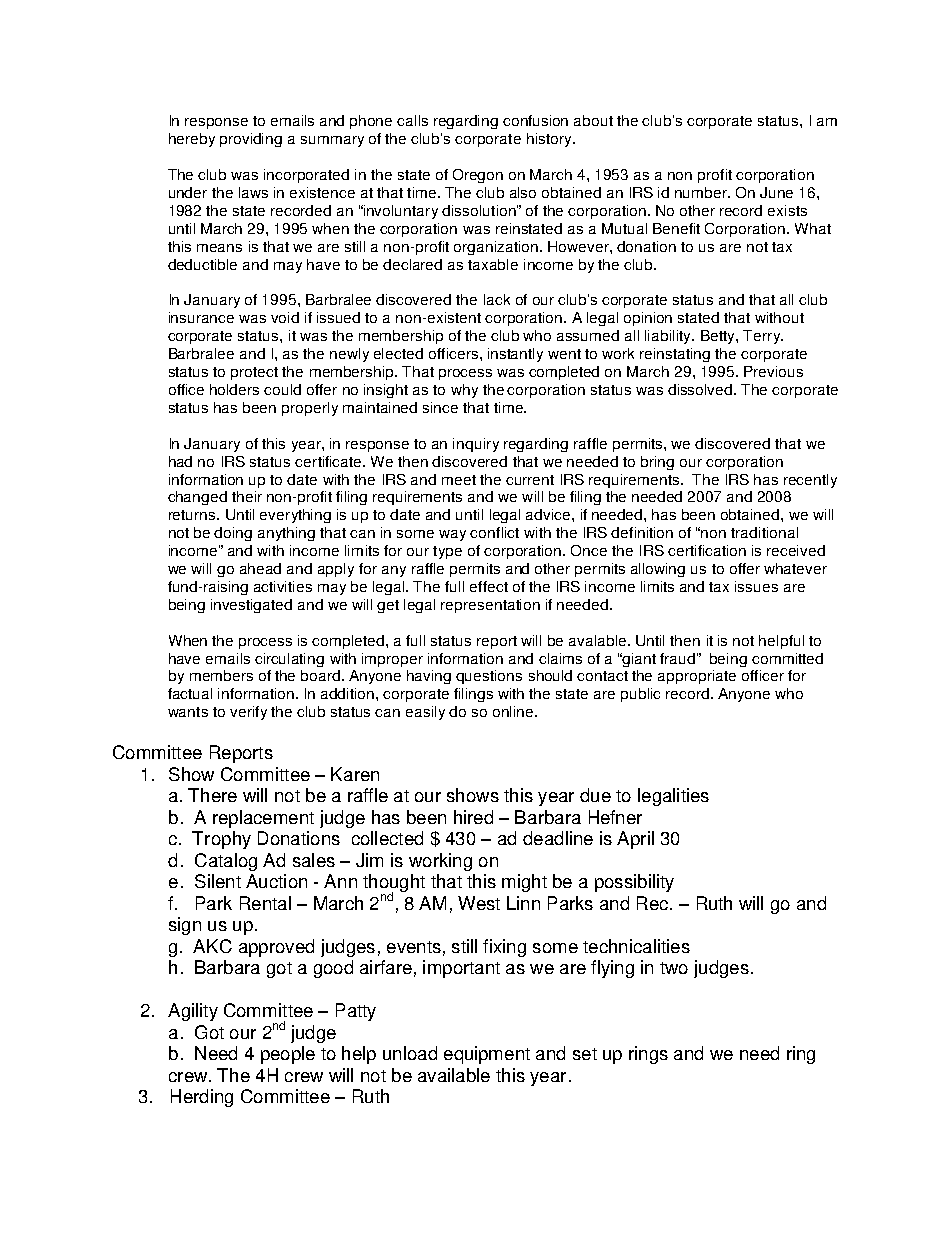  What do you see at coordinates (764, 532) in the screenshot?
I see `traditional` at bounding box center [764, 532].
